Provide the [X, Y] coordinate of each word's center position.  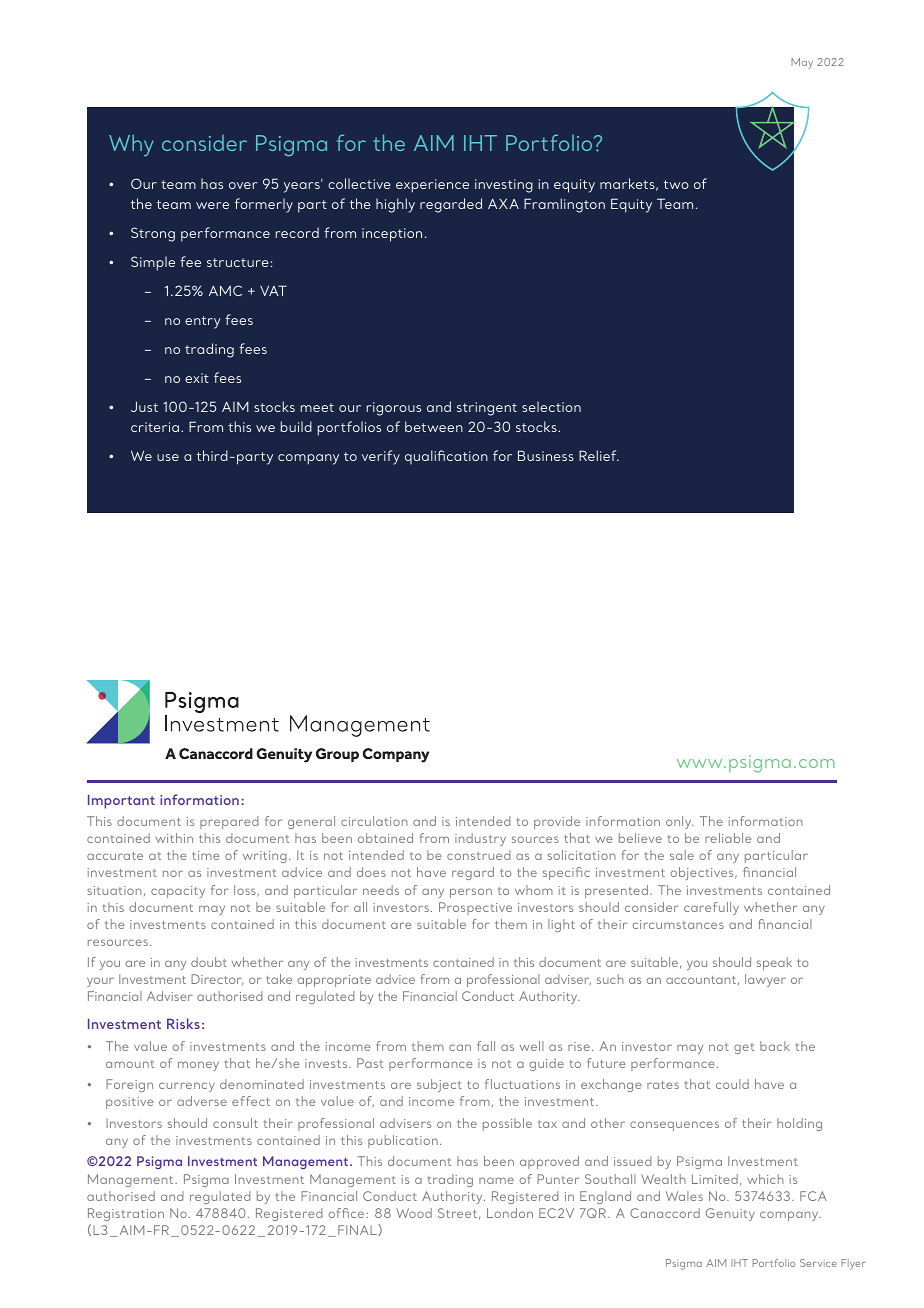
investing [504, 186]
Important [121, 802]
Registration [126, 1214]
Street [457, 1213]
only [680, 822]
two [676, 184]
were [212, 205]
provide [557, 822]
